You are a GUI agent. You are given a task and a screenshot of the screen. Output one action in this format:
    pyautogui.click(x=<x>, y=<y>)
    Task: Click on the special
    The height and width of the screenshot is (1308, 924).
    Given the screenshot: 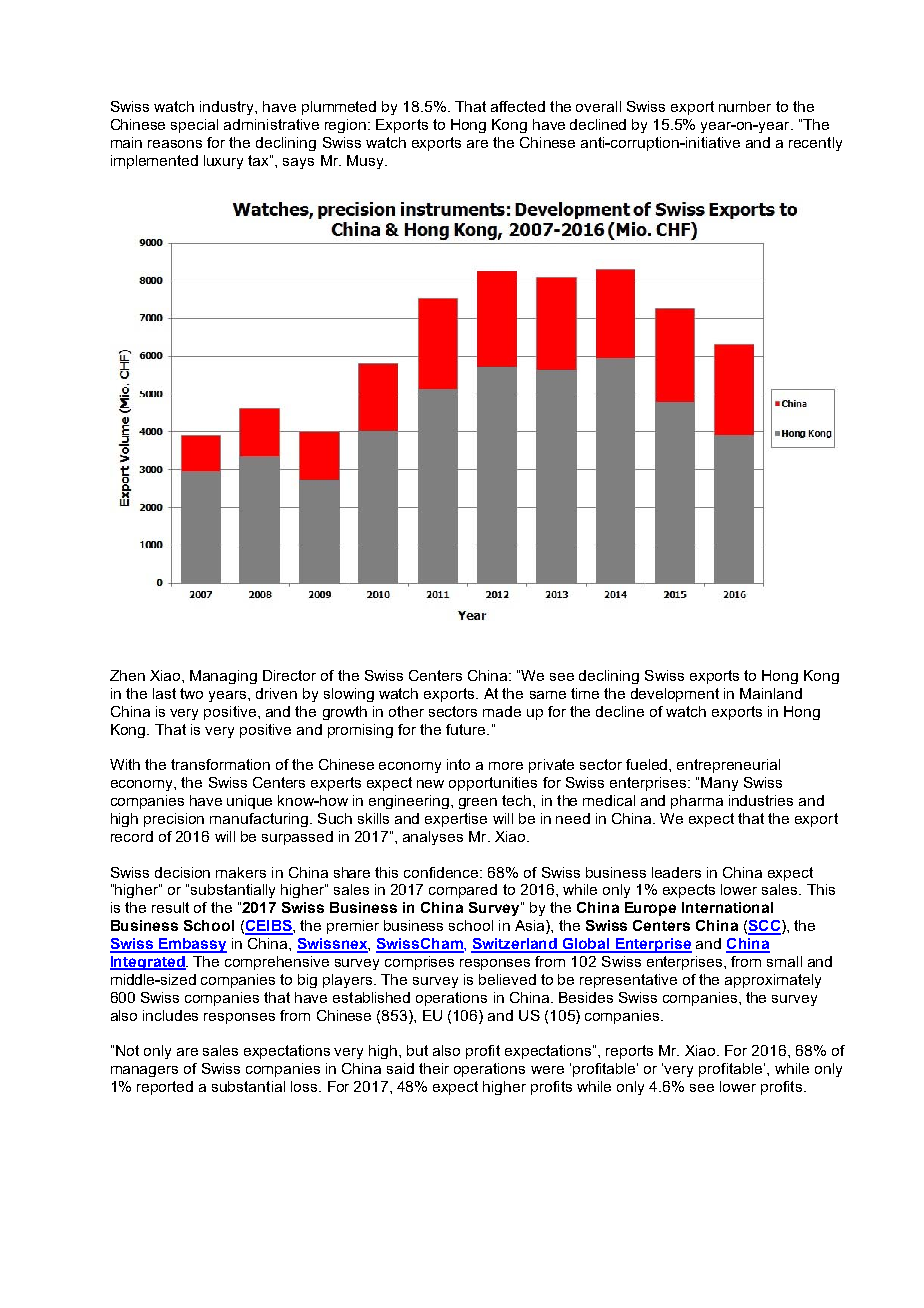 What is the action you would take?
    pyautogui.click(x=194, y=126)
